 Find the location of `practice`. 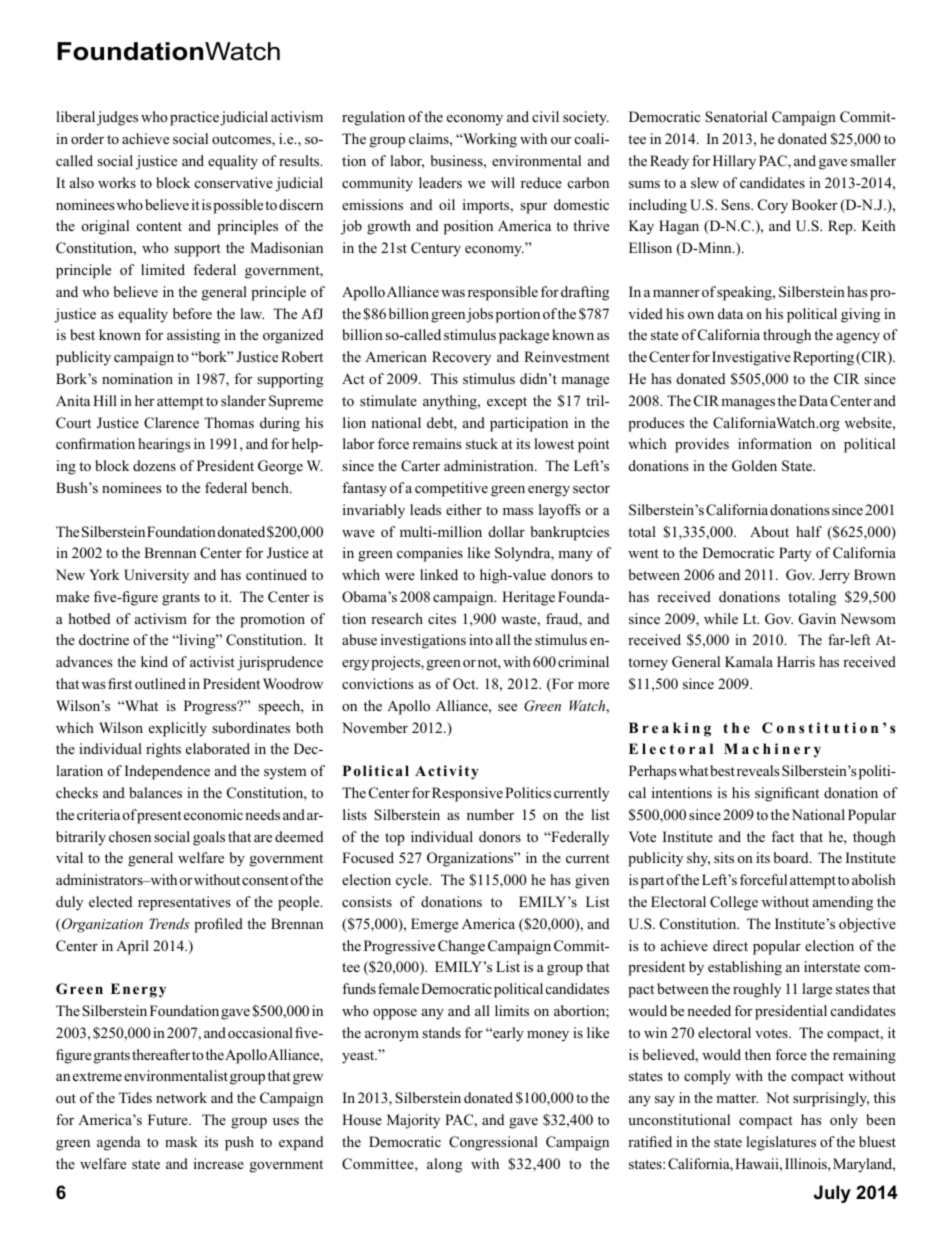

practice is located at coordinates (194, 118).
